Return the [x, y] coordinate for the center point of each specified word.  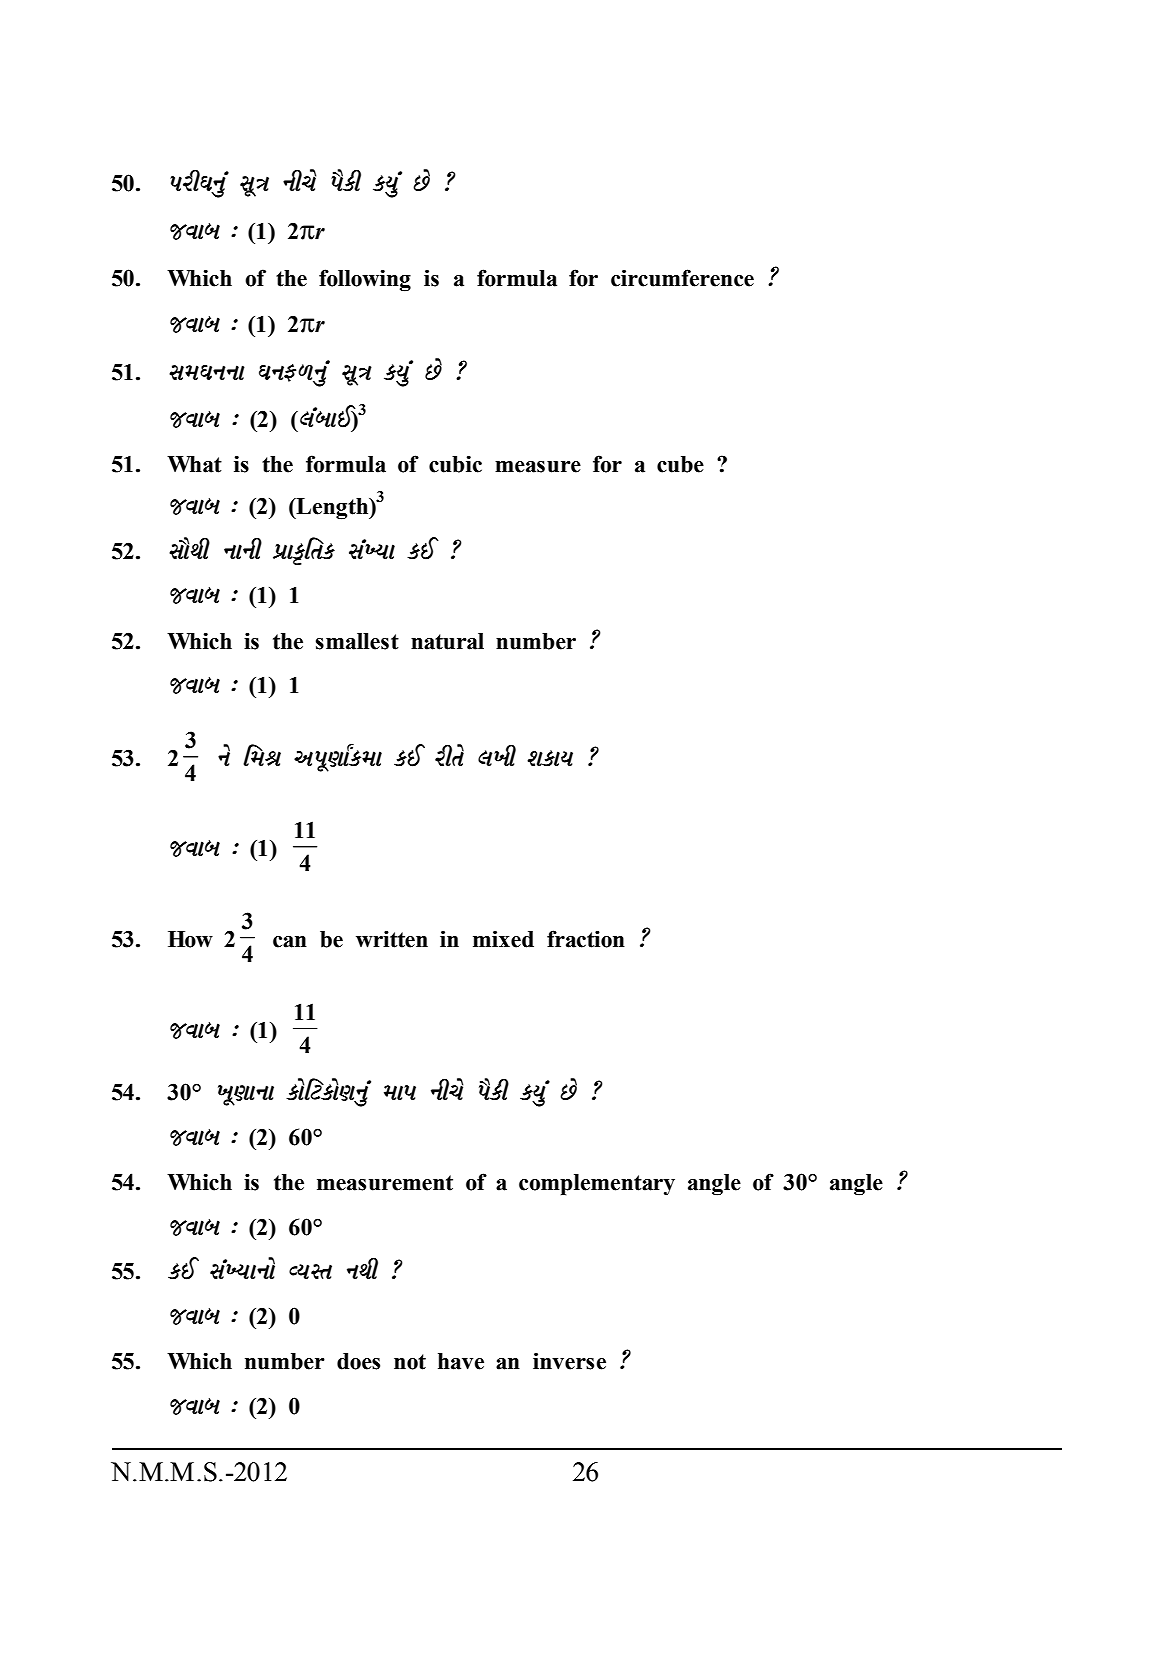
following [365, 280]
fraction [586, 939]
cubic [455, 464]
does [358, 1361]
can [290, 942]
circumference [682, 278]
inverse [569, 1361]
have [461, 1361]
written [392, 939]
